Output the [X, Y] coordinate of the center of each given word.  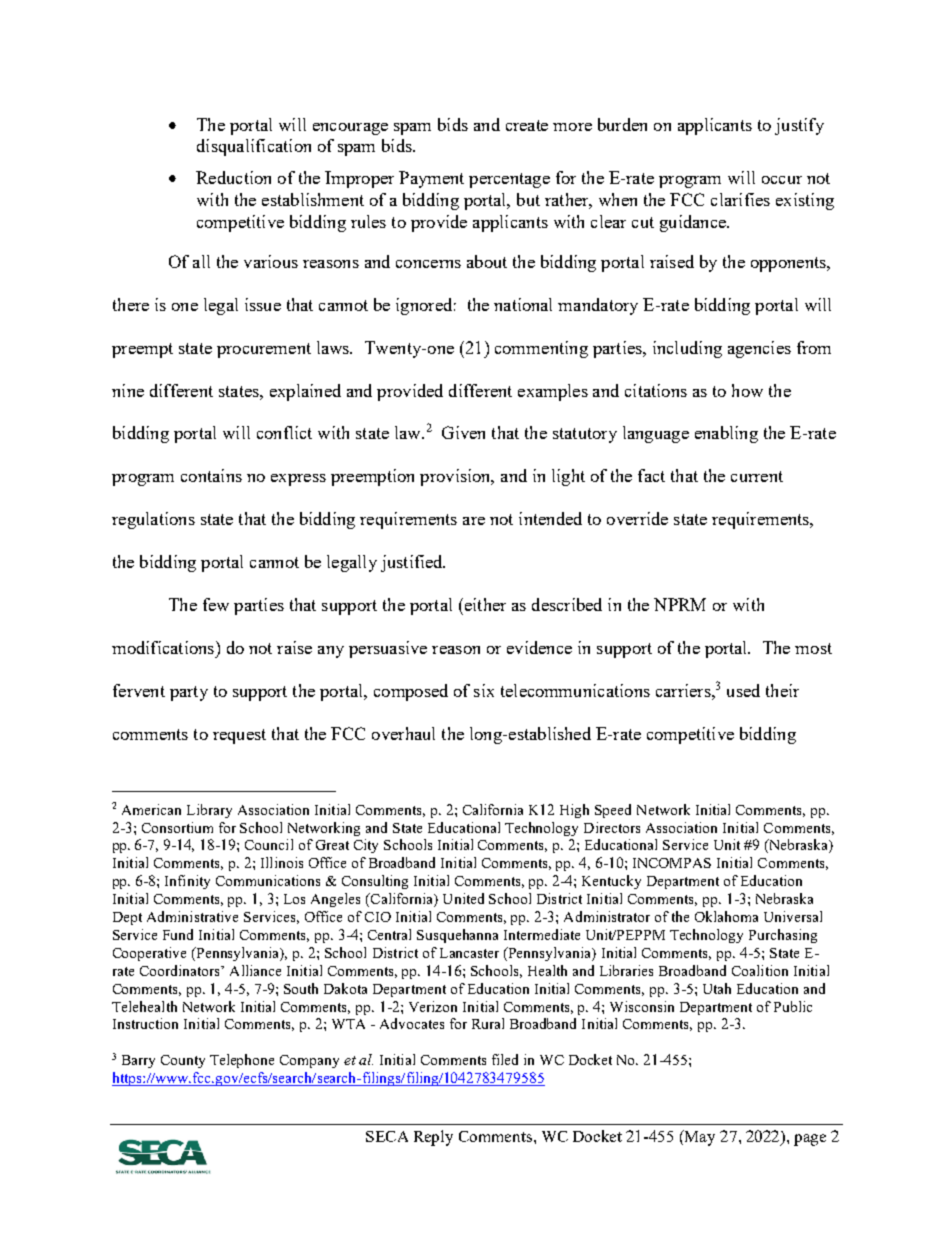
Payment [431, 179]
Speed [613, 811]
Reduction [233, 177]
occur [782, 180]
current [757, 476]
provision [456, 477]
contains [211, 475]
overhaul [403, 733]
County [183, 1061]
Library [209, 811]
